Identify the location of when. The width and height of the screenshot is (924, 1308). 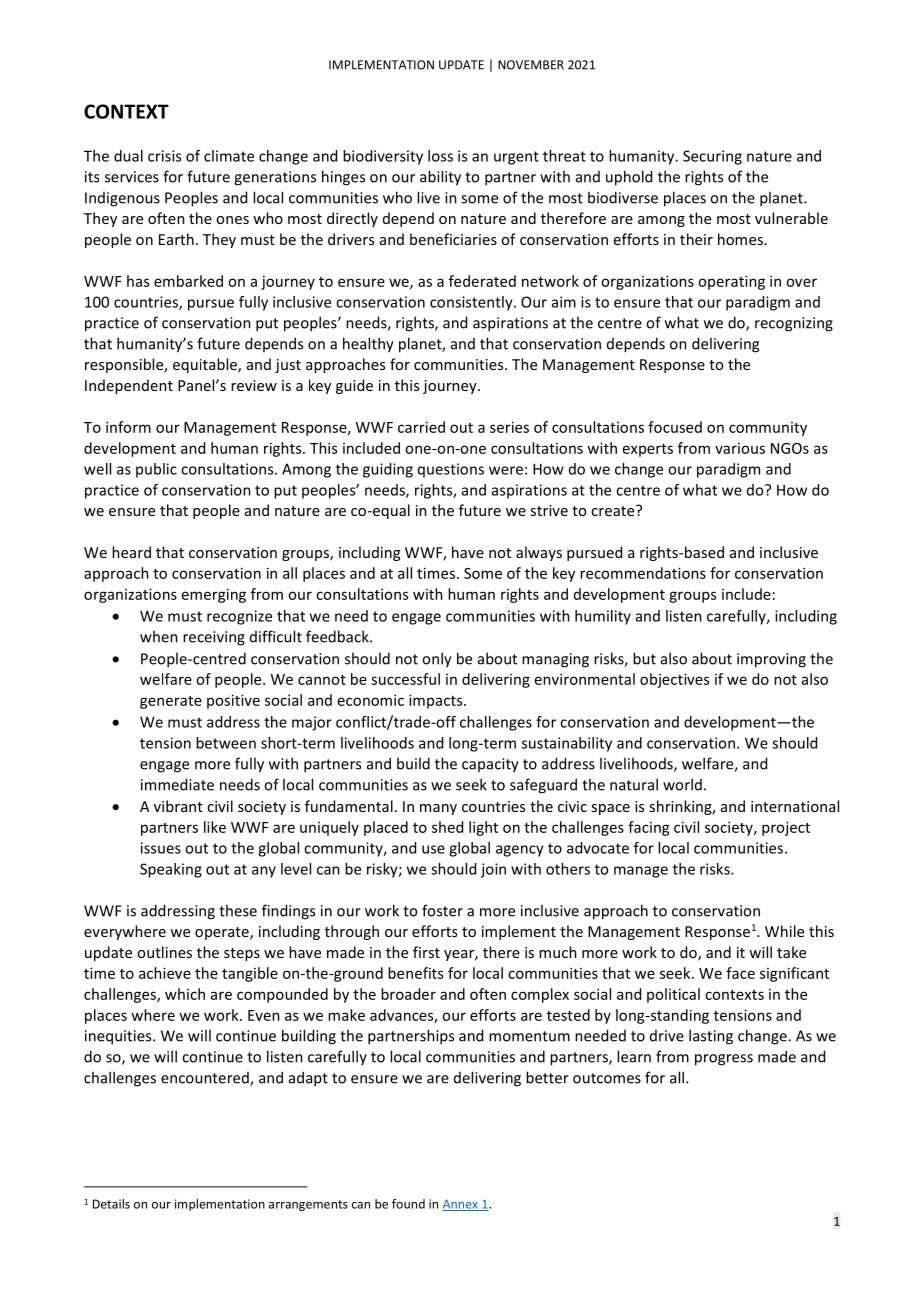
(159, 636).
